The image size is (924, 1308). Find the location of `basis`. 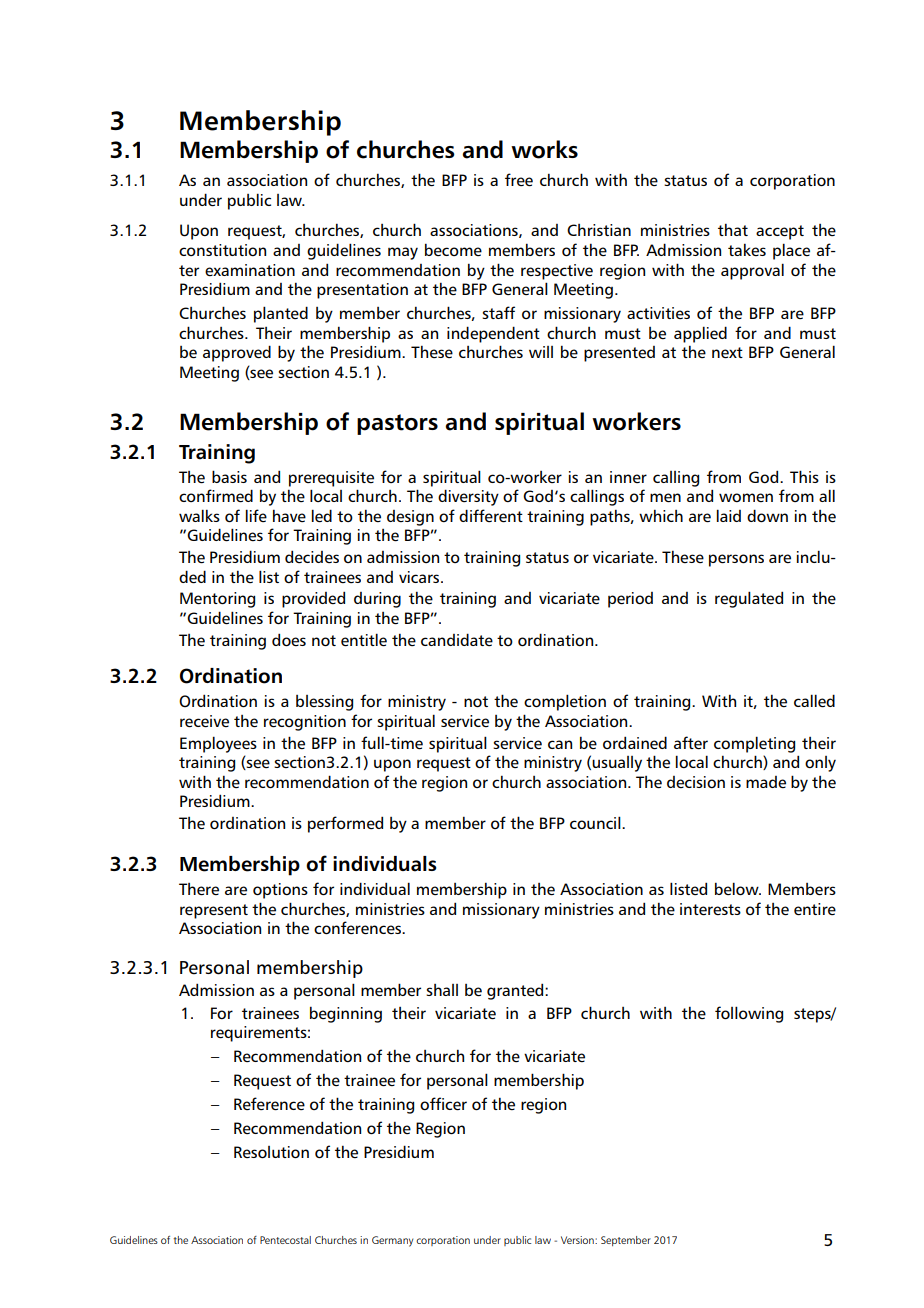

basis is located at coordinates (229, 476).
